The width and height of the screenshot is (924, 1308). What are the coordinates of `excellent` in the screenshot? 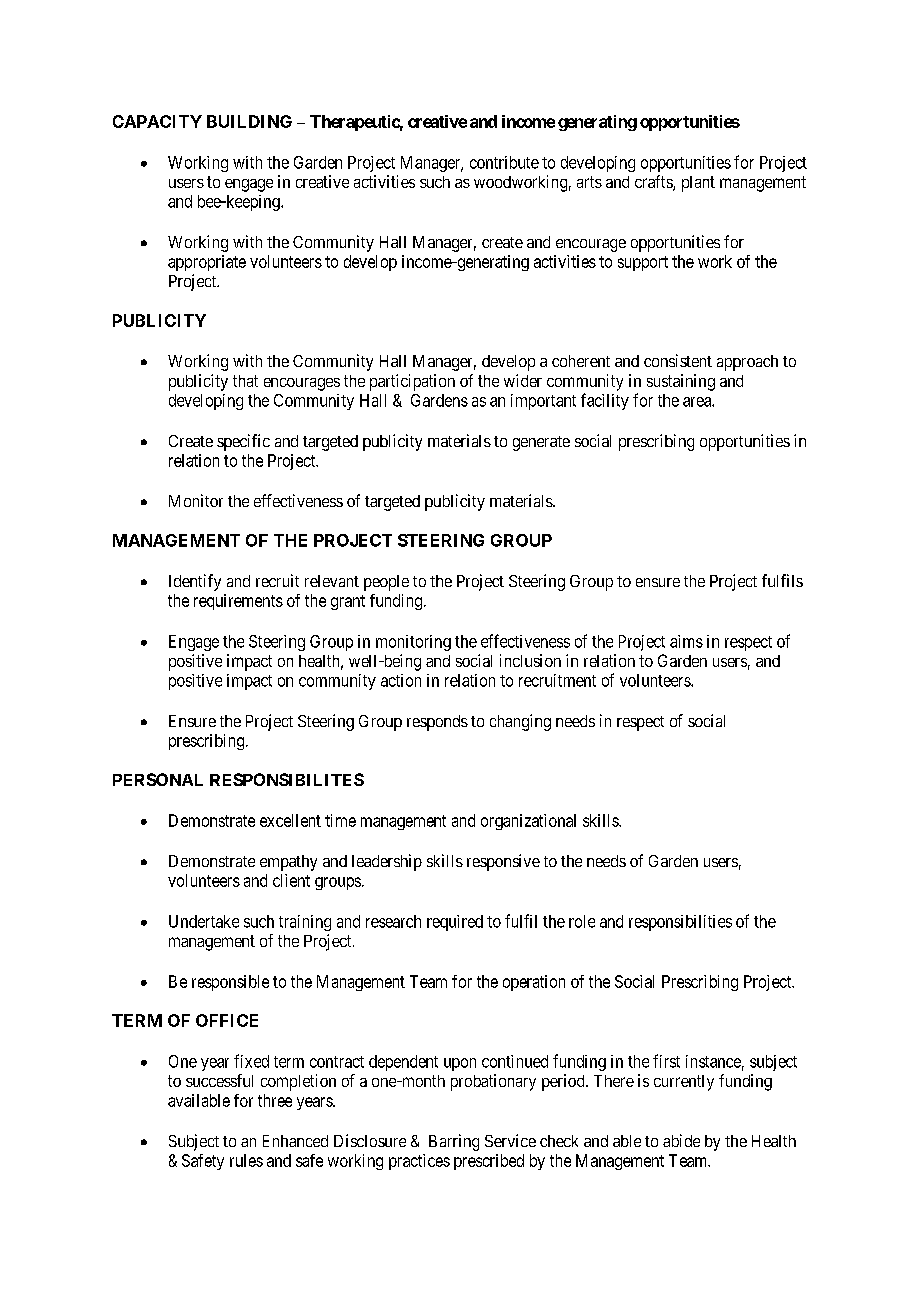 It's located at (290, 820).
